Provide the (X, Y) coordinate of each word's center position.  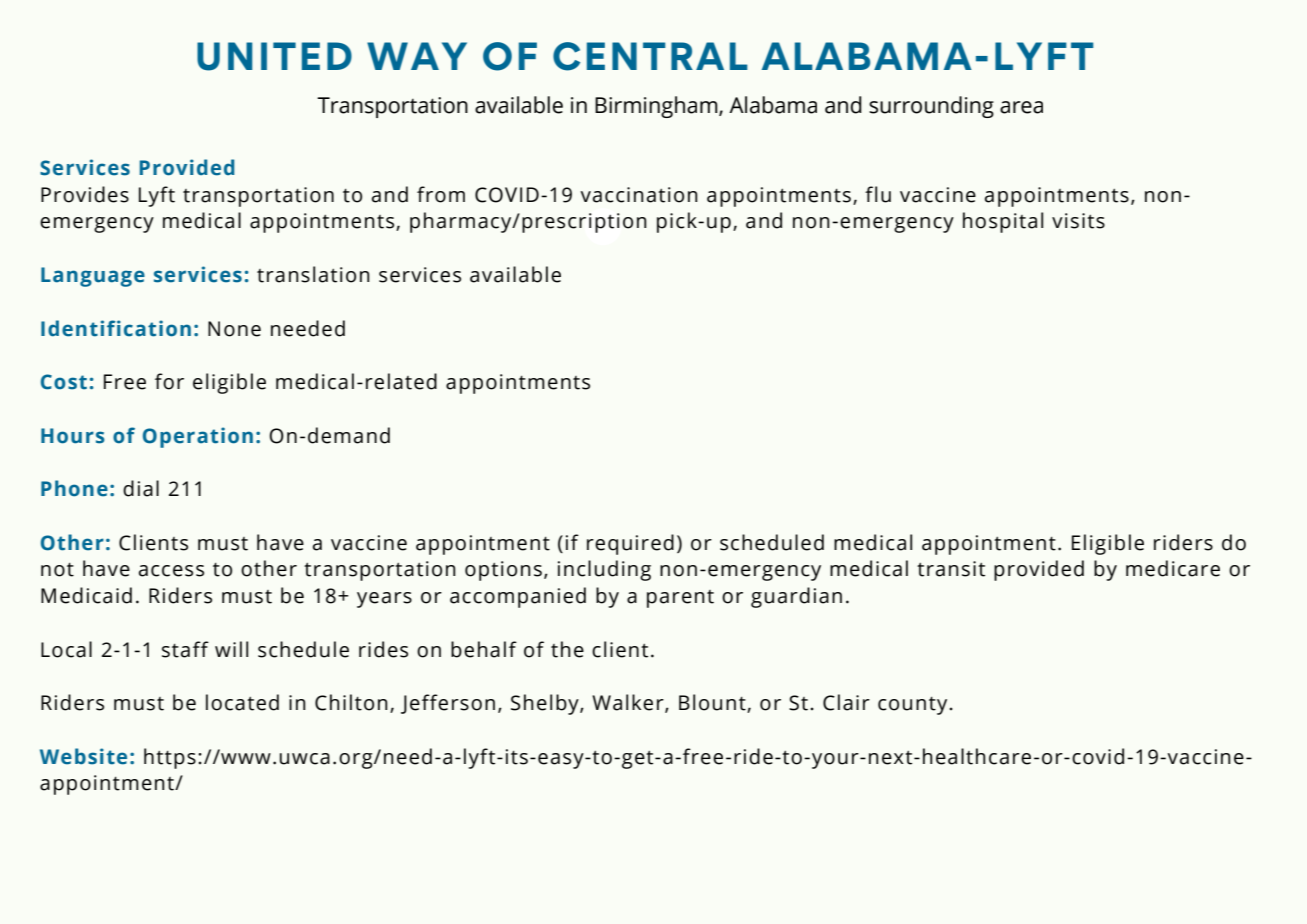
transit (951, 569)
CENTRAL (650, 56)
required (630, 544)
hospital (1003, 222)
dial (141, 488)
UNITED (274, 56)
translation (313, 274)
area (1021, 107)
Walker (629, 703)
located (242, 702)
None (234, 329)
